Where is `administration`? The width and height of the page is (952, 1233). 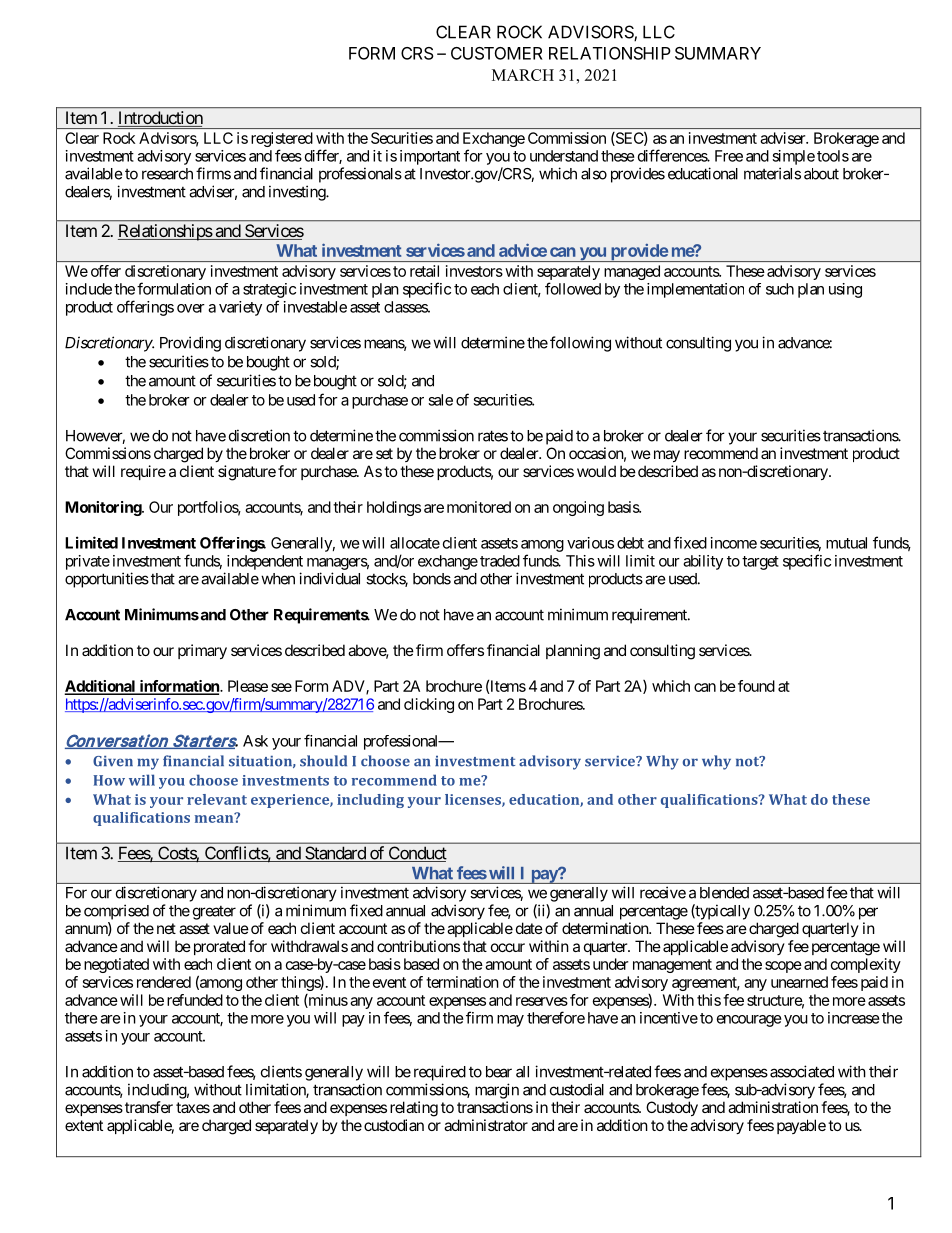
administration is located at coordinates (773, 1107).
